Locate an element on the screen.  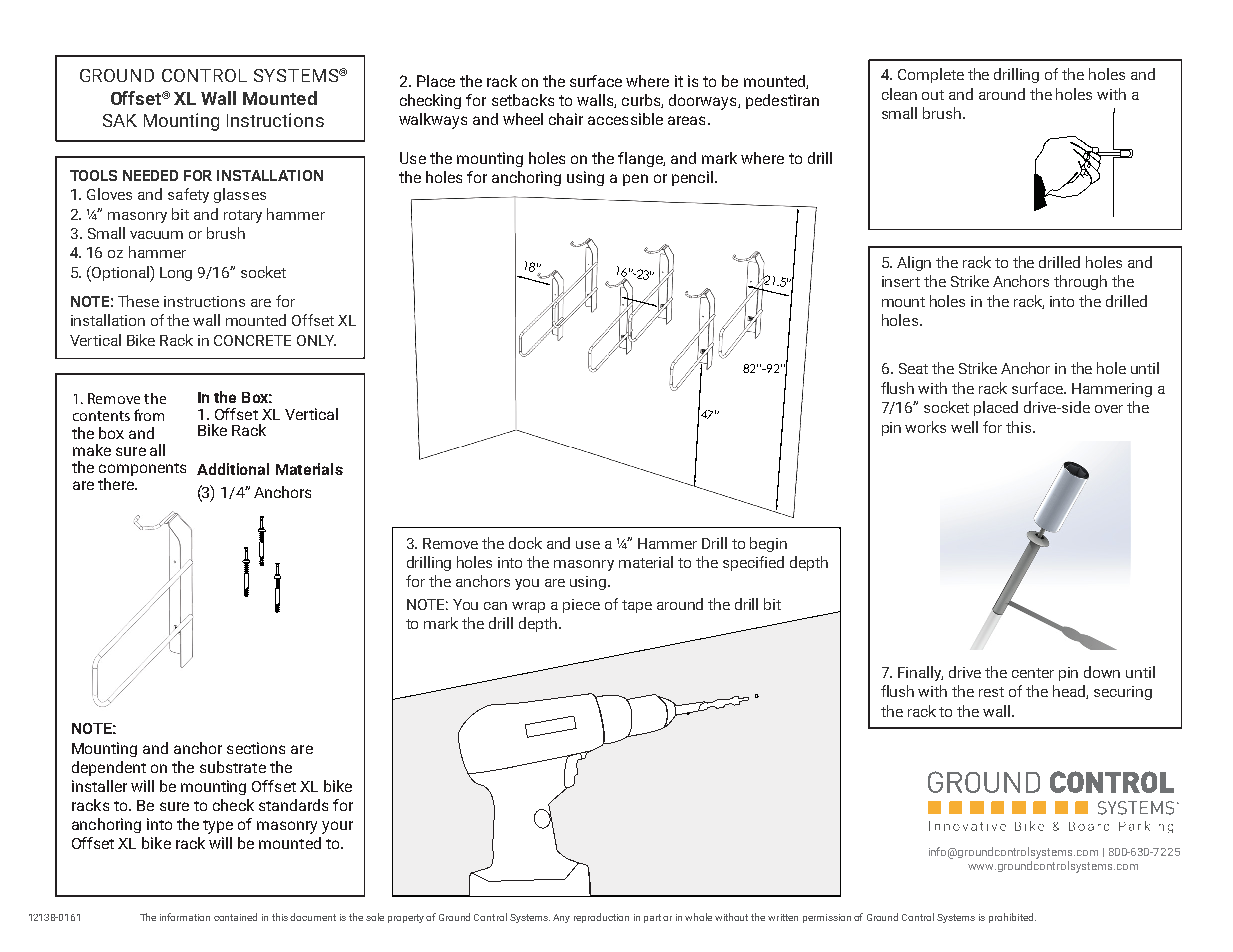
through is located at coordinates (1080, 282).
